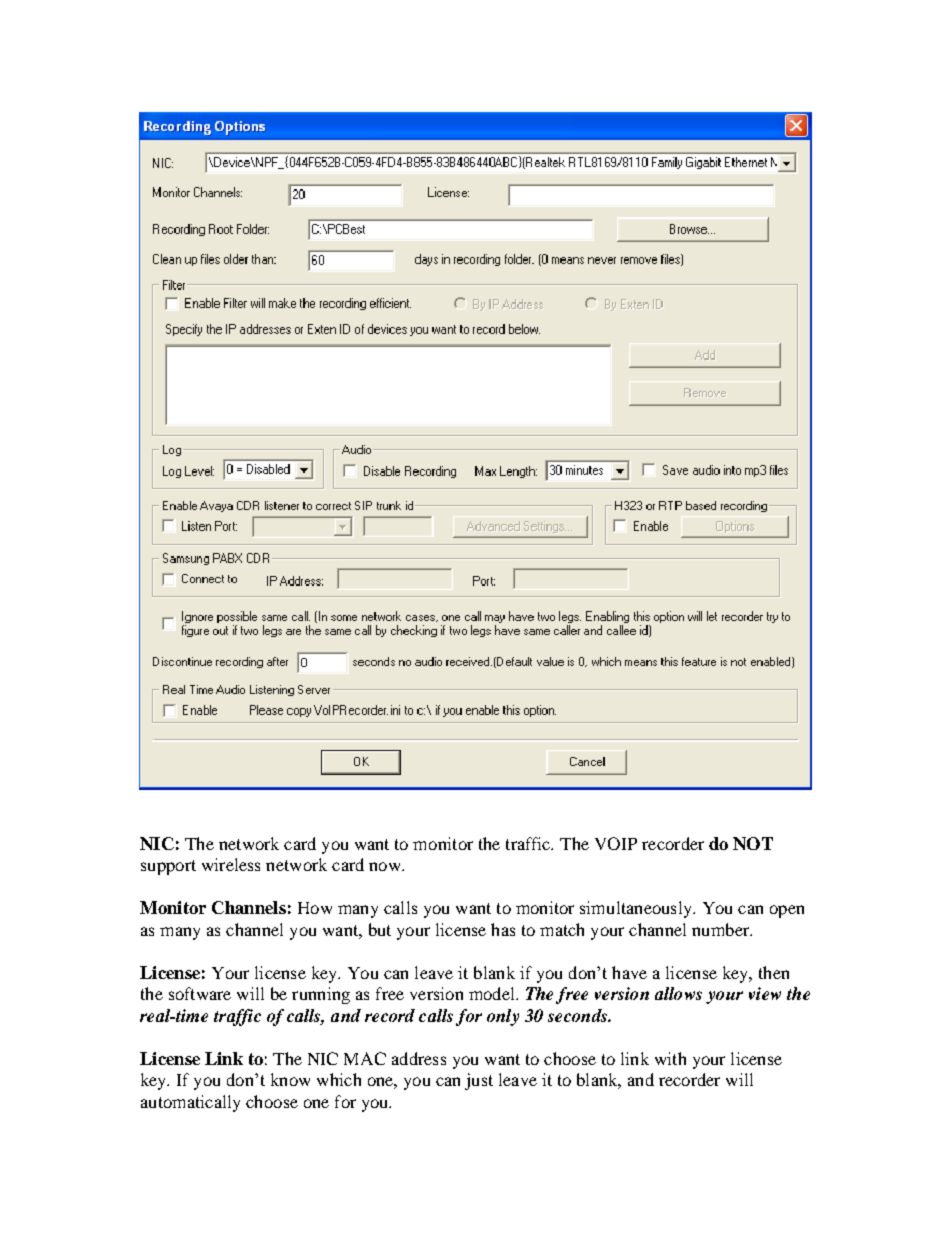  What do you see at coordinates (753, 843) in the screenshot?
I see `NOT` at bounding box center [753, 843].
